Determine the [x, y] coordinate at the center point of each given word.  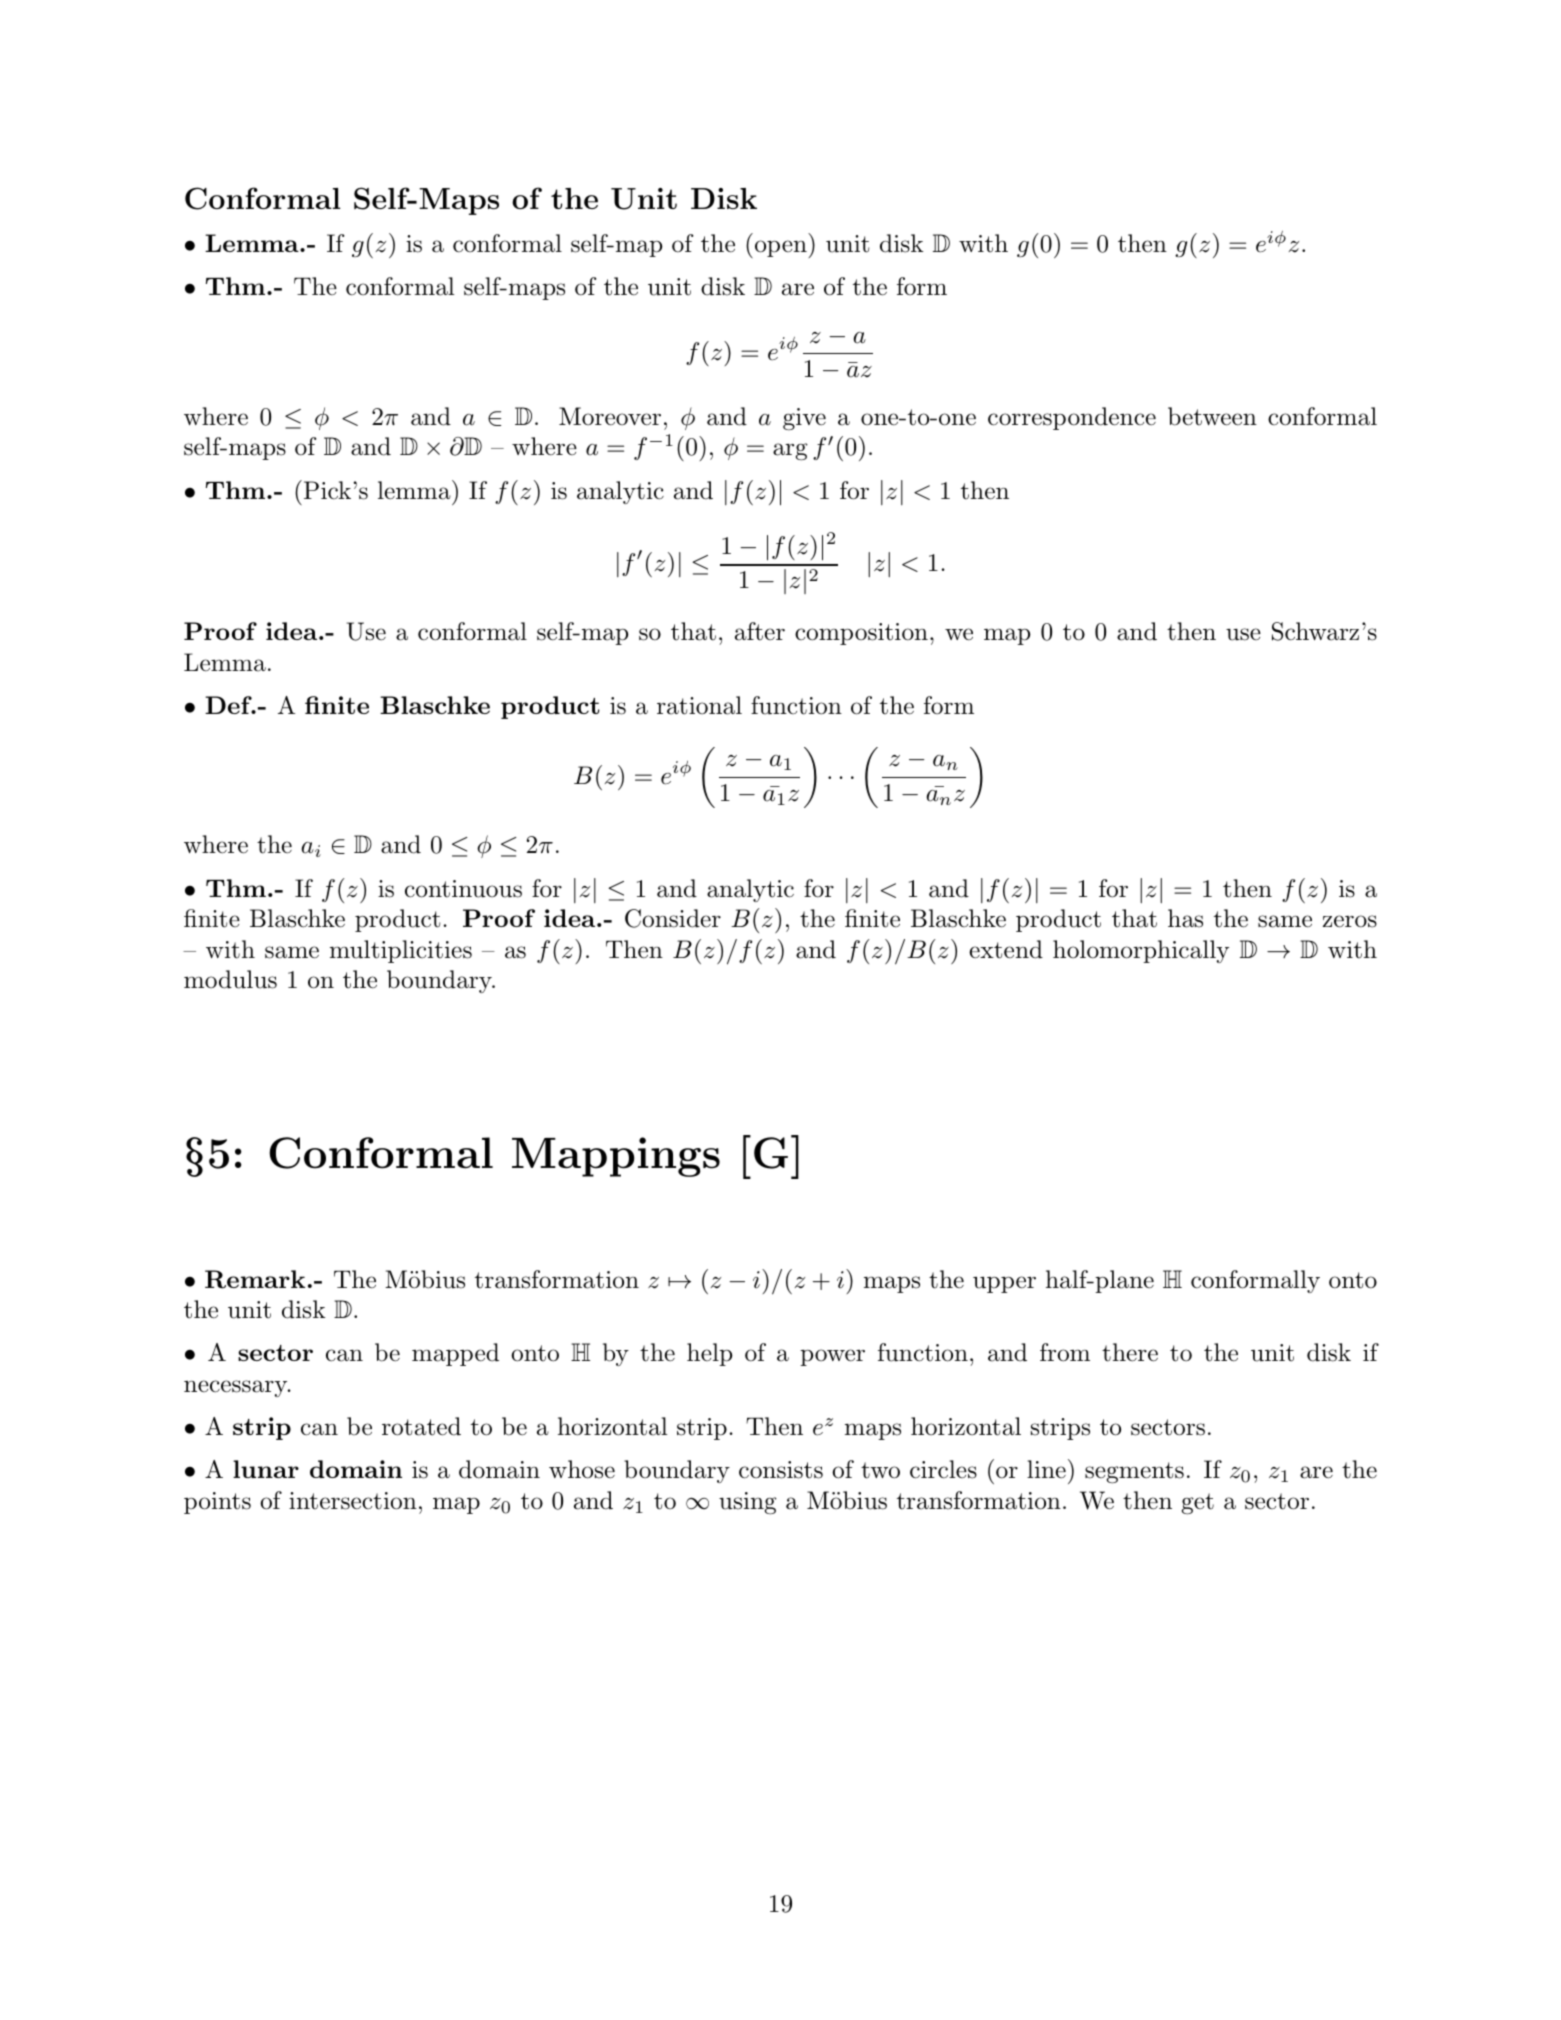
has [1185, 918]
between [1212, 416]
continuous [463, 889]
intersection [353, 1501]
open [779, 249]
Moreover [610, 416]
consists [781, 1470]
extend [1006, 949]
